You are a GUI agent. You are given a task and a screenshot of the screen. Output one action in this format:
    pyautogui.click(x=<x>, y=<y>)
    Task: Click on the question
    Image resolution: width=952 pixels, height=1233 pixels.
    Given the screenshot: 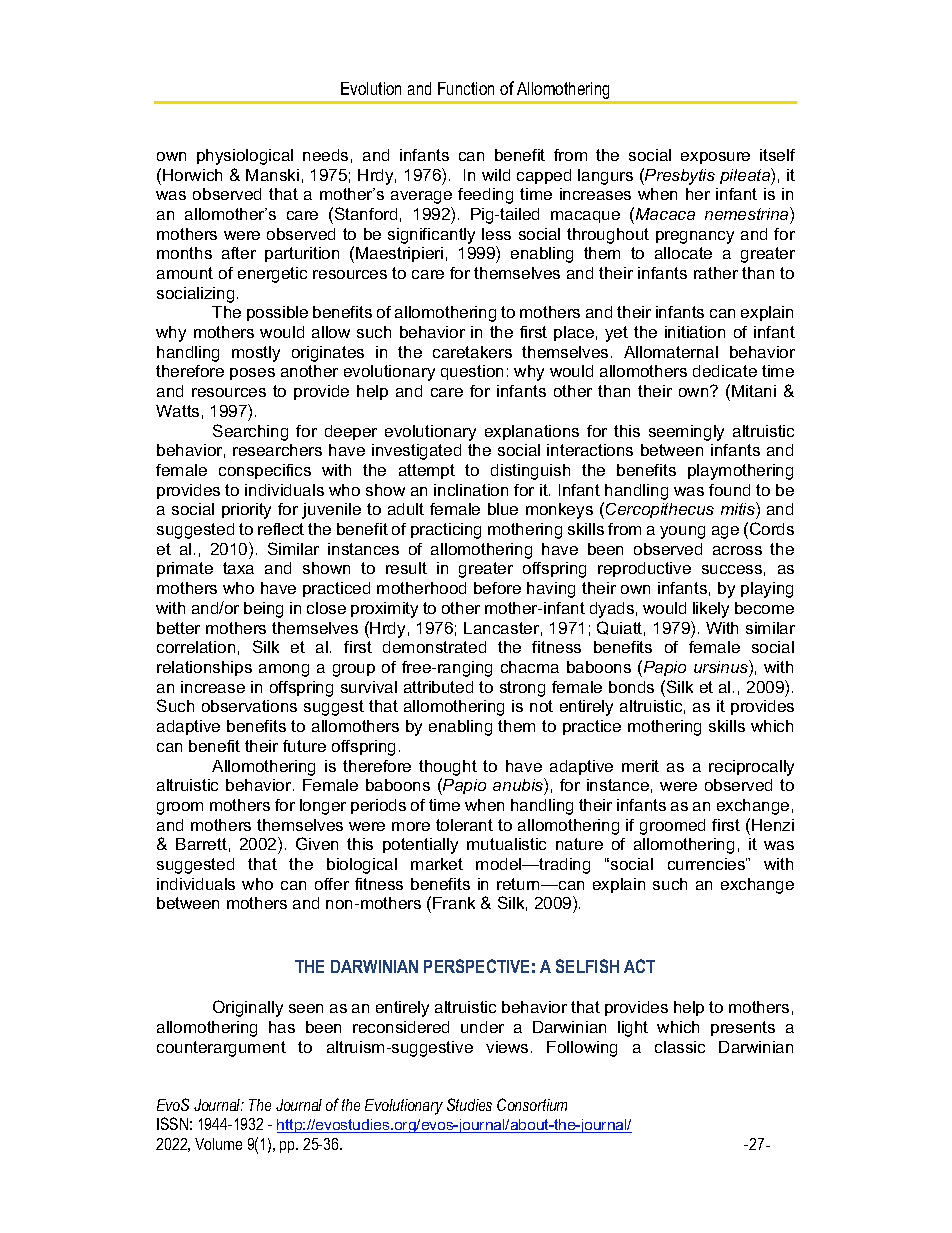 What is the action you would take?
    pyautogui.click(x=472, y=372)
